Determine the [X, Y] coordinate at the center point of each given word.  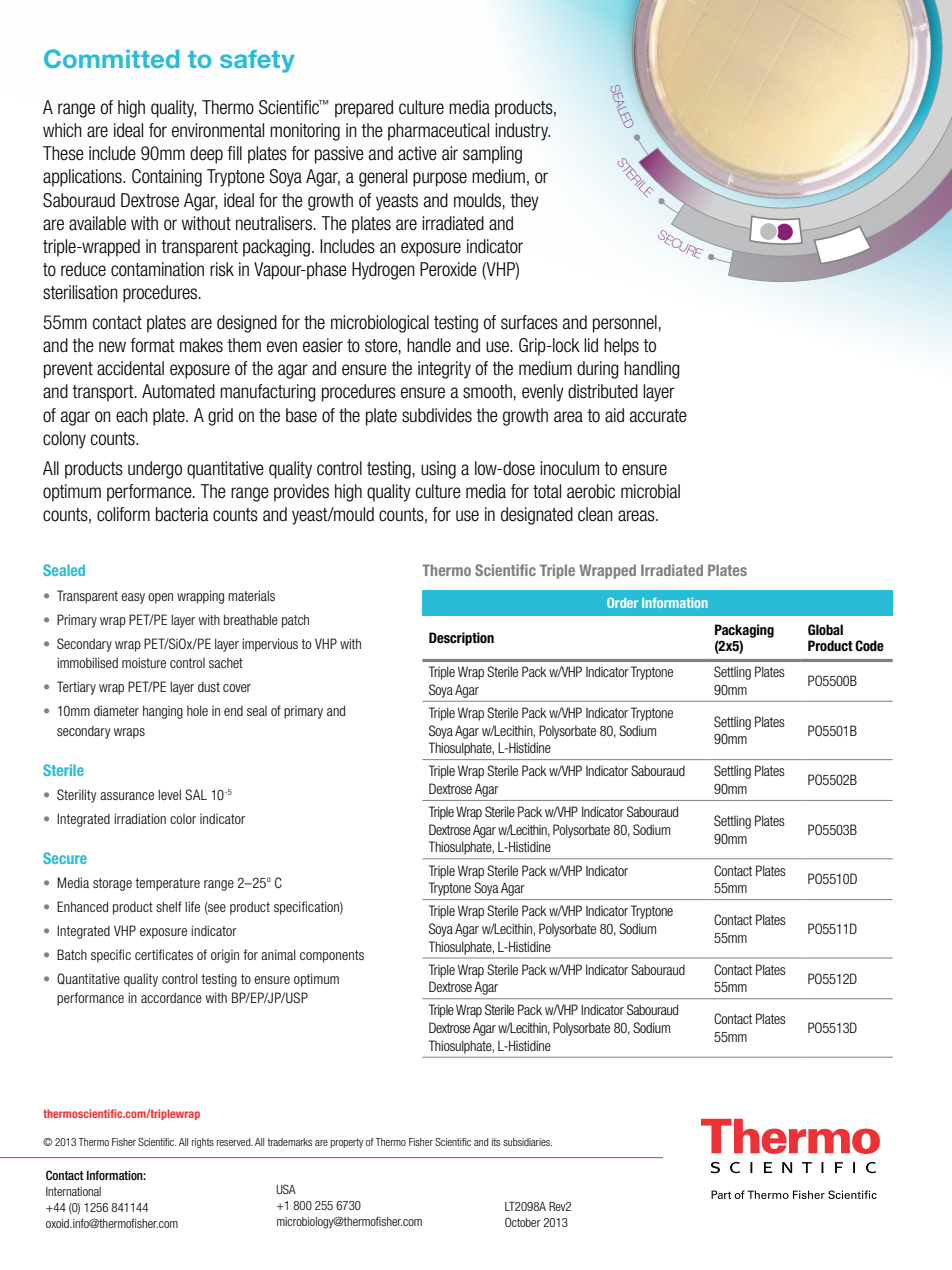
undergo [155, 470]
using [438, 470]
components [332, 956]
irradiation [140, 818]
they [524, 202]
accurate [658, 416]
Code [869, 646]
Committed [111, 58]
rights [203, 1143]
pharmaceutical [438, 132]
